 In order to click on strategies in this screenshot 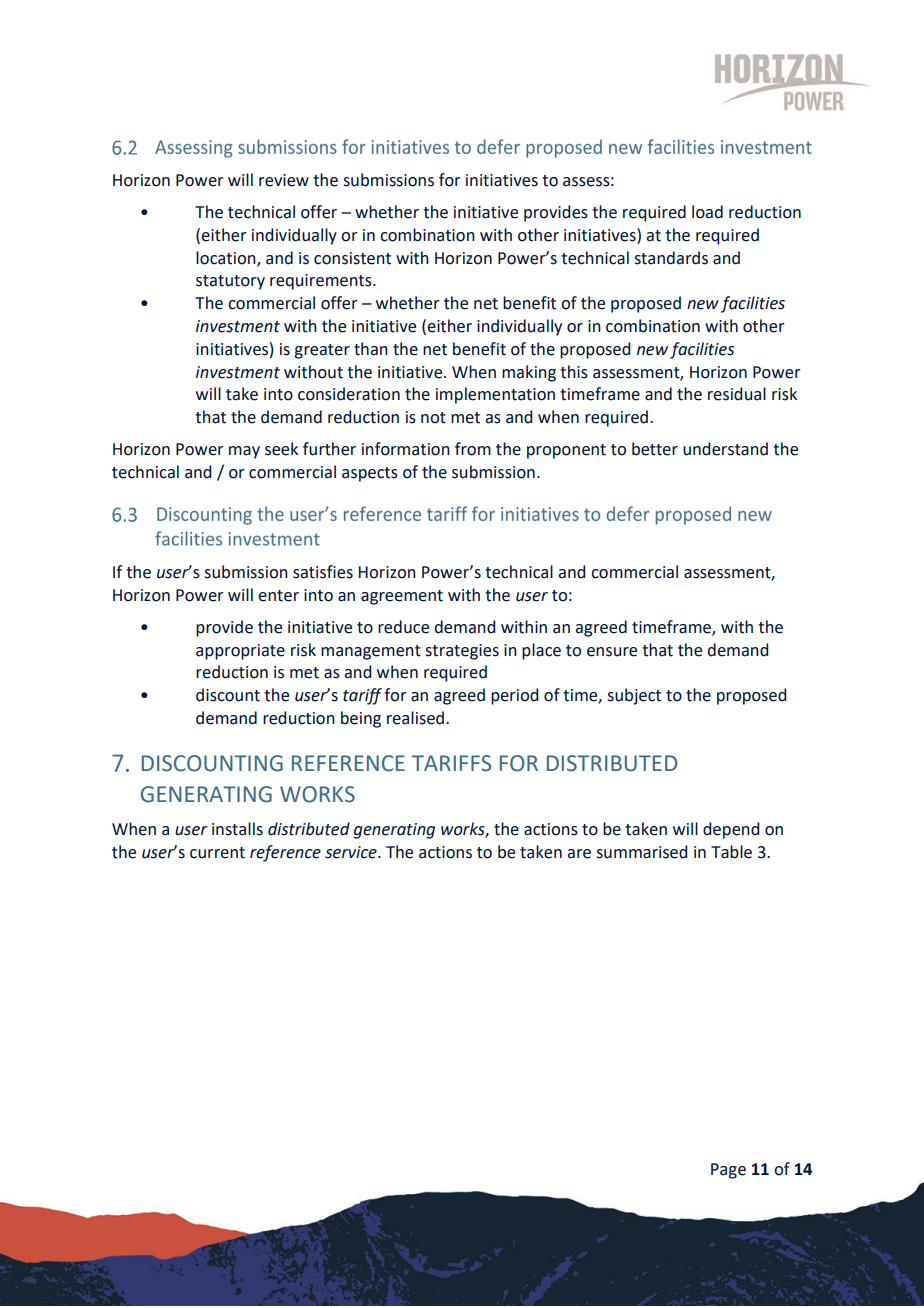, I will do `click(462, 652)`.
